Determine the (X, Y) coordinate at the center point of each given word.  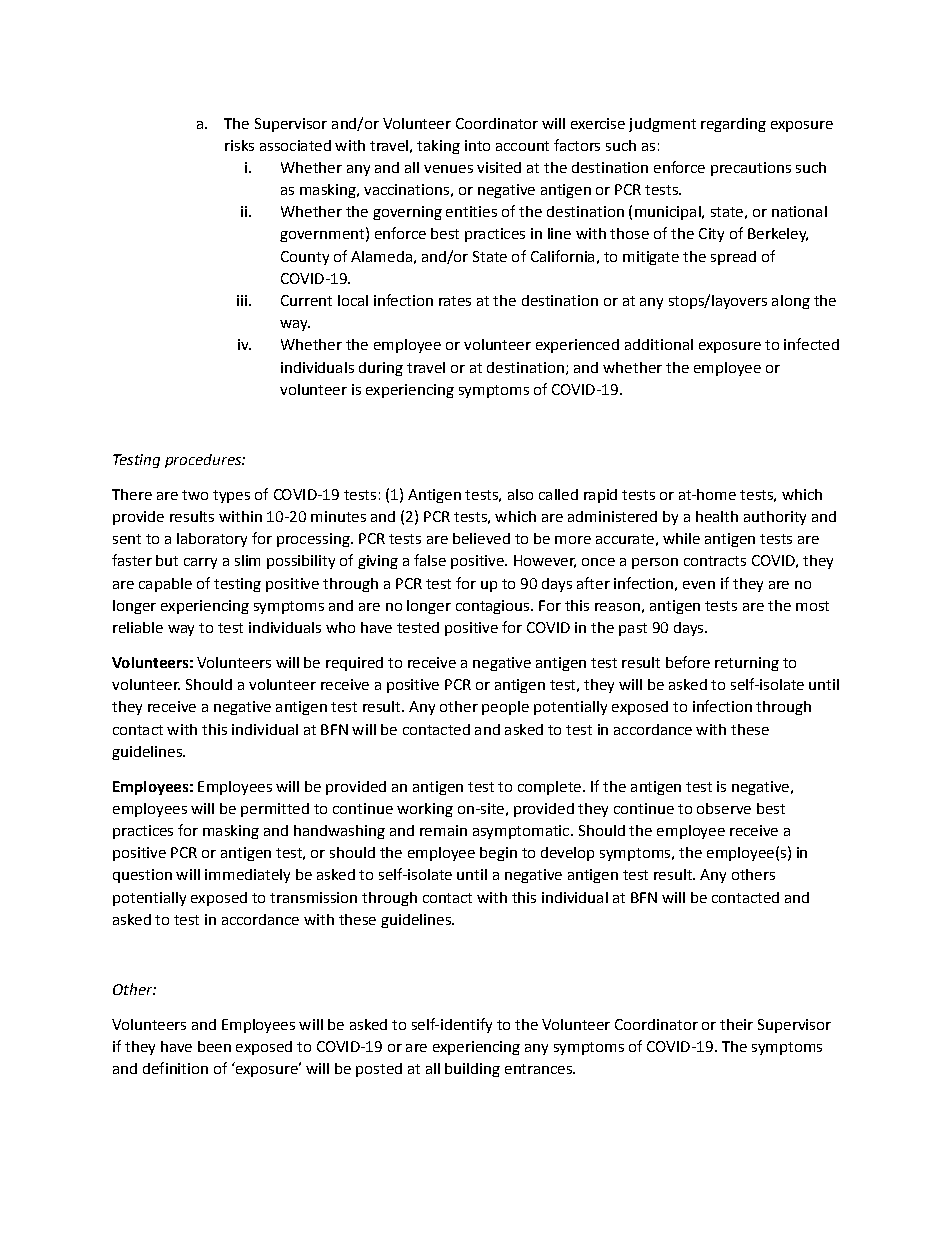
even (699, 585)
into (477, 145)
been (214, 1046)
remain (443, 830)
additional (659, 344)
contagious (494, 607)
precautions (751, 169)
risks (239, 145)
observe (724, 808)
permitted (275, 810)
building (472, 1070)
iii (242, 300)
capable (165, 585)
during (381, 369)
